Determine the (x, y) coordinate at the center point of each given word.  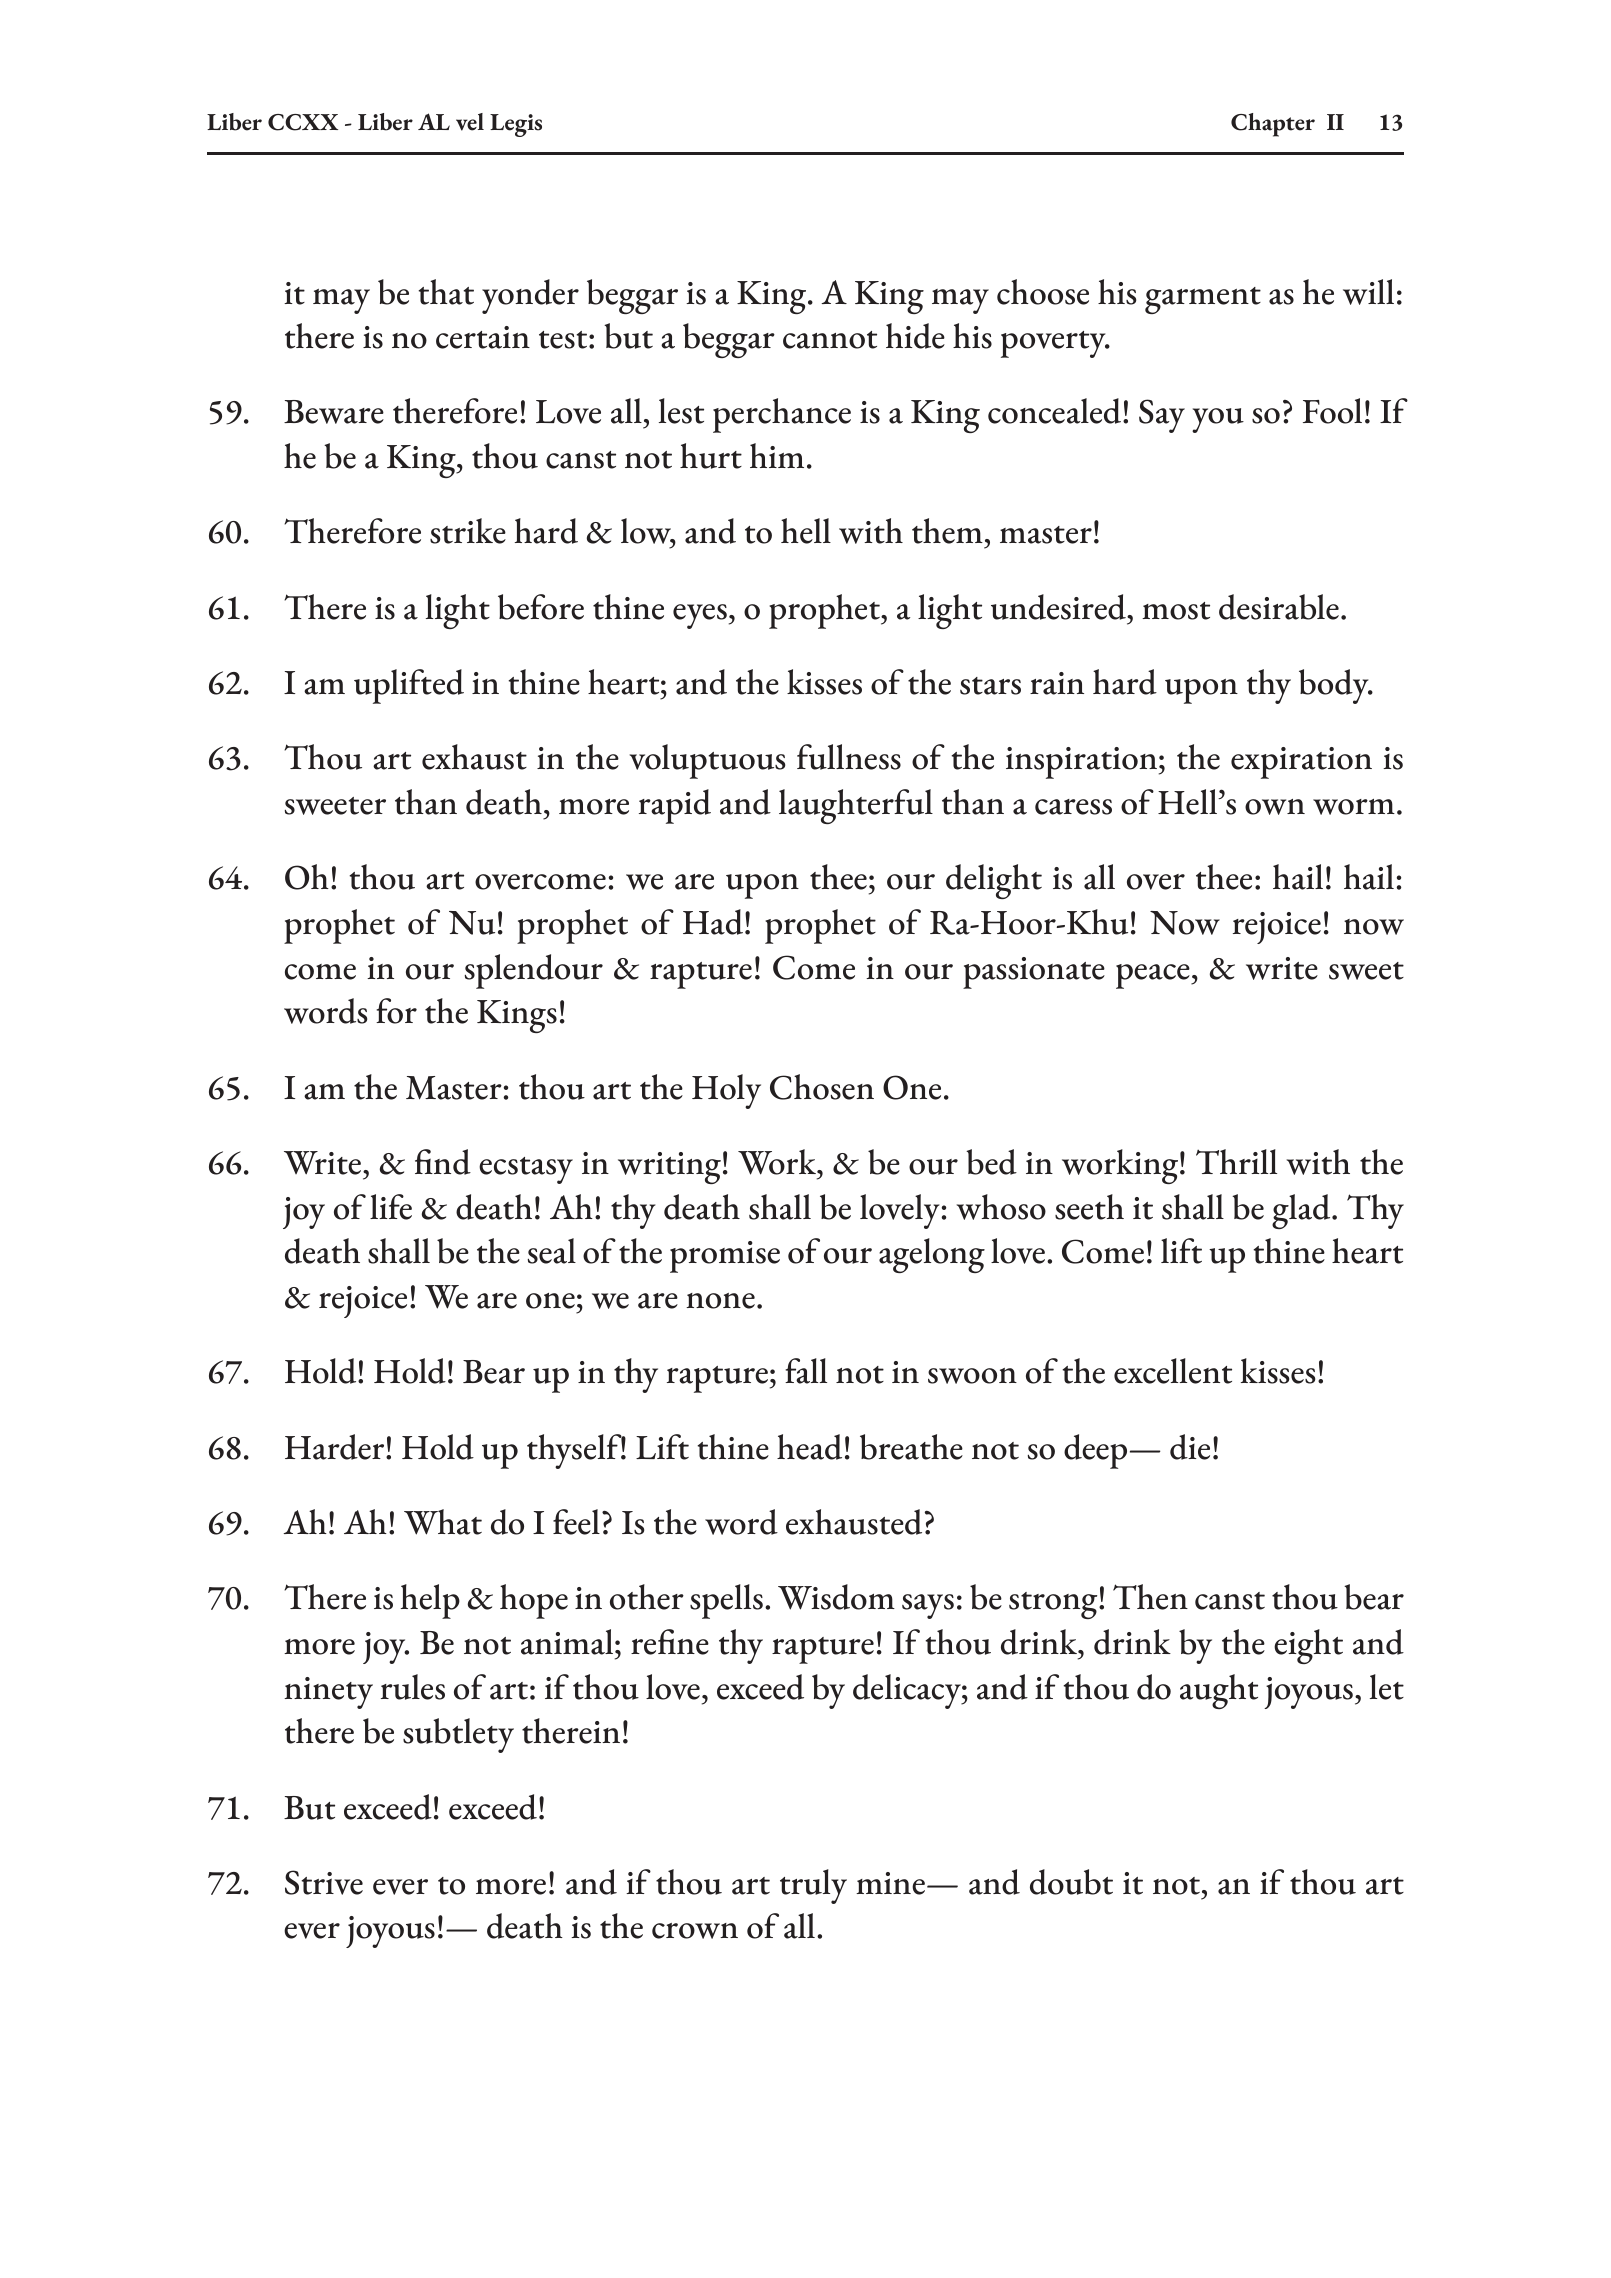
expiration (1301, 763)
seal (552, 1251)
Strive (324, 1882)
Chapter (1273, 125)
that (446, 292)
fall (806, 1371)
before (541, 607)
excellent (1173, 1371)
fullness (849, 757)
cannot (830, 340)
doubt (1071, 1882)
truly (813, 1886)
